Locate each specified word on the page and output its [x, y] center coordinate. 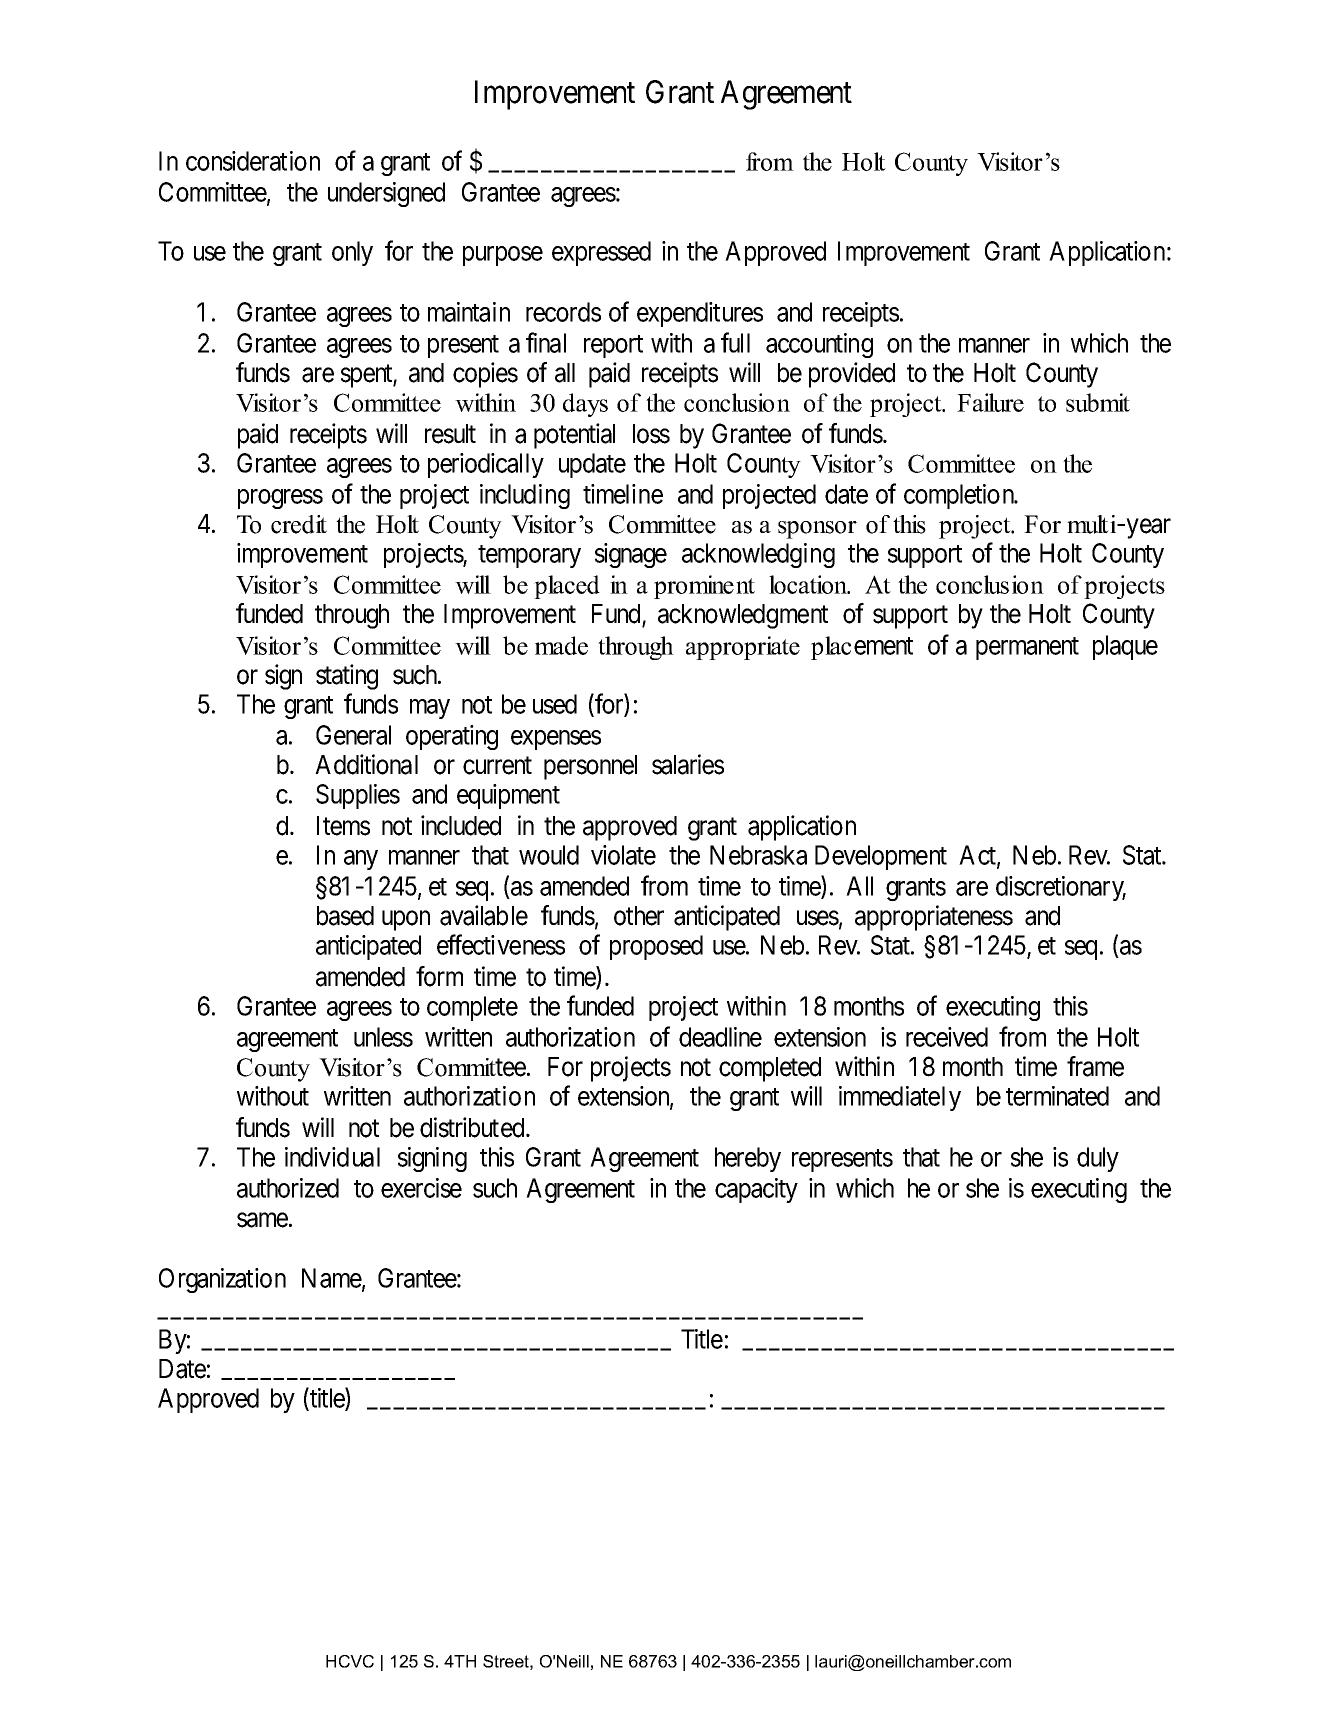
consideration [253, 161]
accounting [819, 345]
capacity [756, 1190]
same [262, 1220]
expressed [601, 253]
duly [1098, 1159]
